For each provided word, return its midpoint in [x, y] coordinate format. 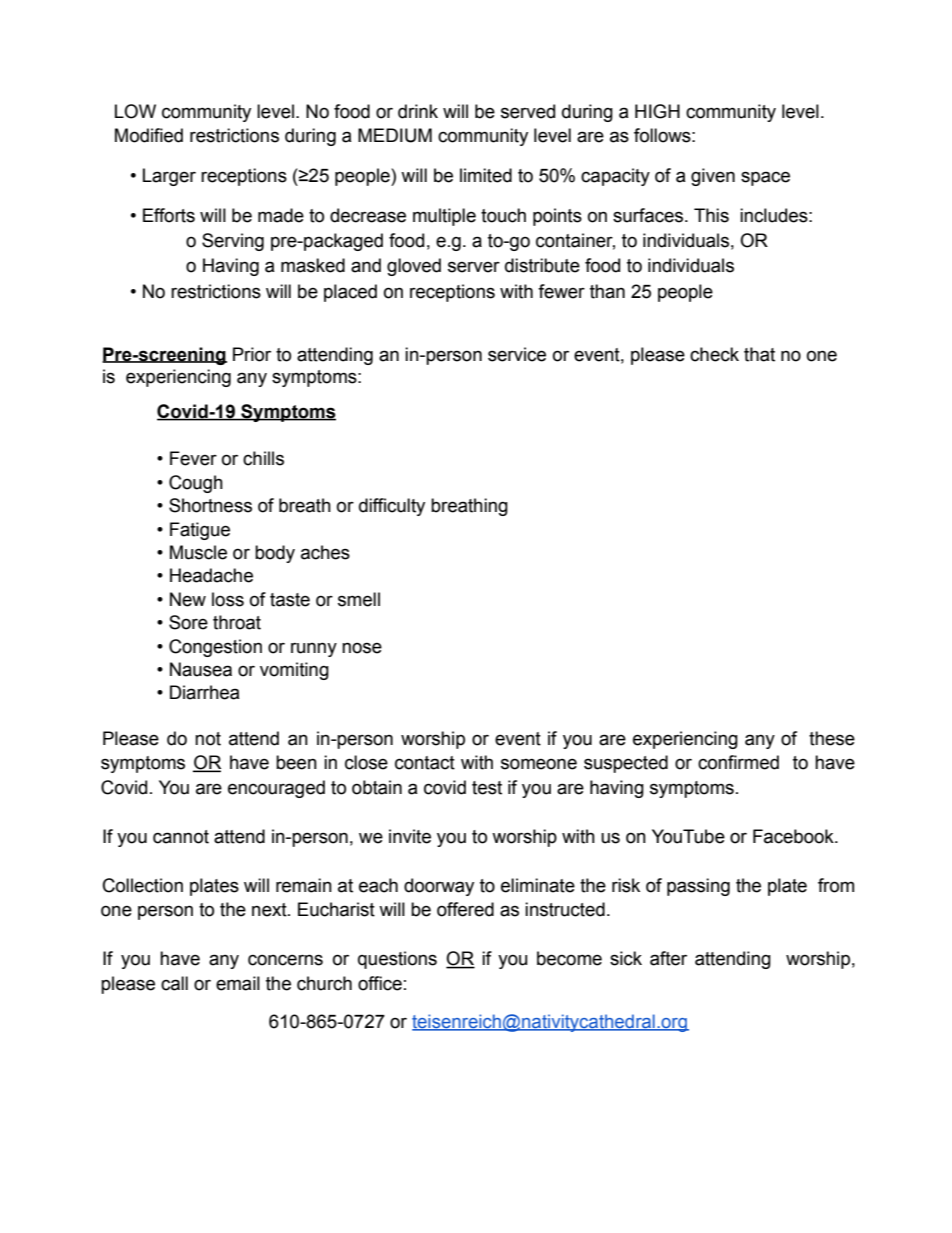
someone [539, 764]
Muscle [198, 552]
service [517, 354]
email [238, 983]
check [714, 354]
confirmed [738, 762]
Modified [149, 135]
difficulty [392, 507]
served [528, 111]
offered [465, 909]
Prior [252, 354]
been [296, 762]
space [765, 178]
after [668, 958]
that [759, 354]
